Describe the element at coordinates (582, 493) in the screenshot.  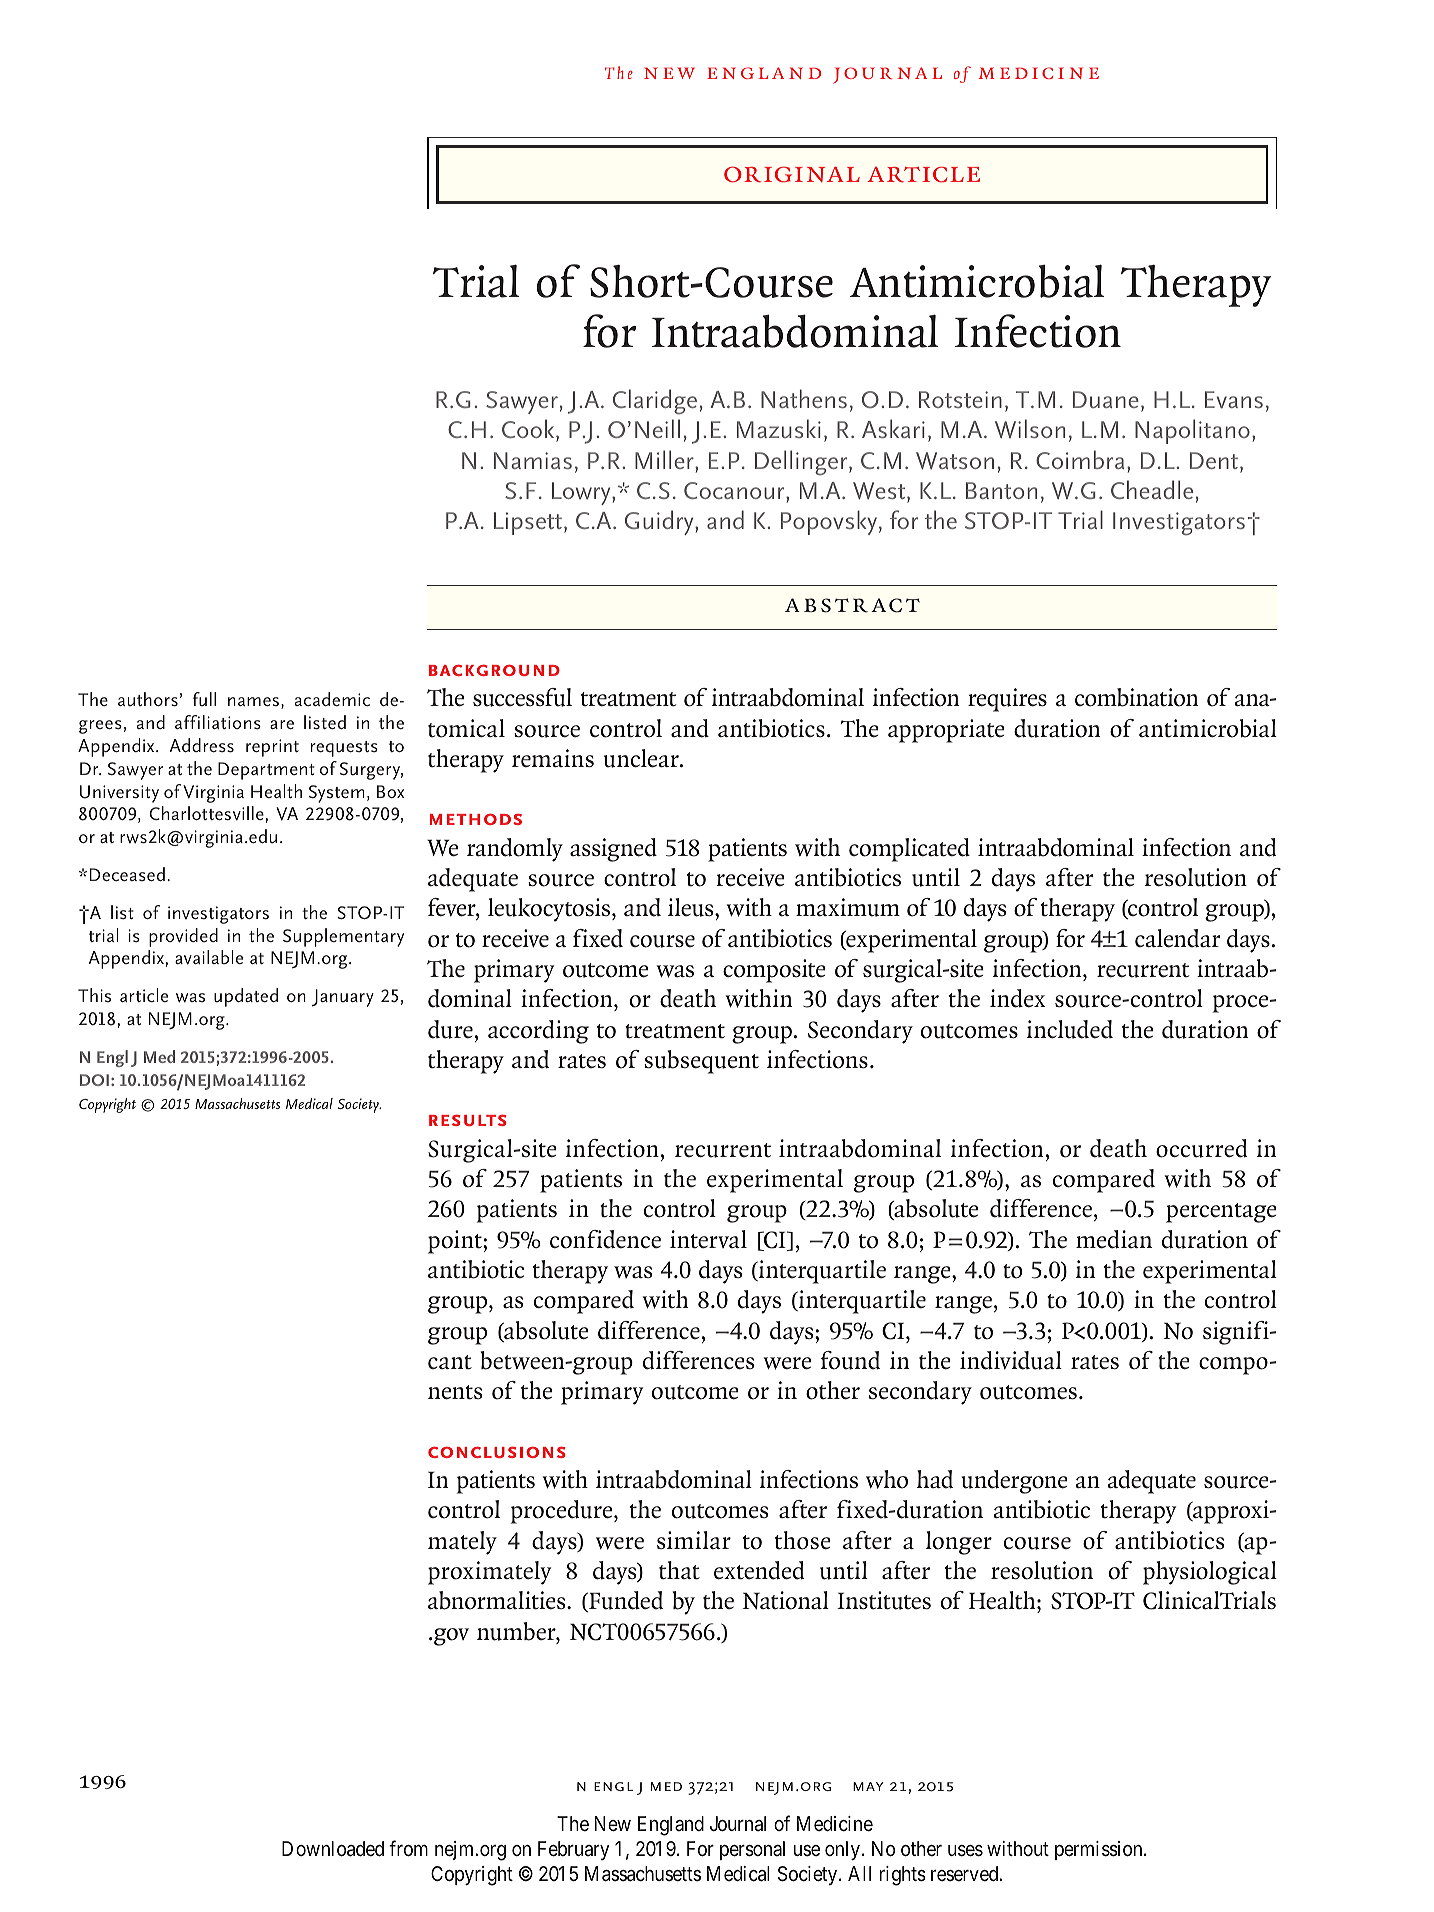
I see `Lowry` at that location.
